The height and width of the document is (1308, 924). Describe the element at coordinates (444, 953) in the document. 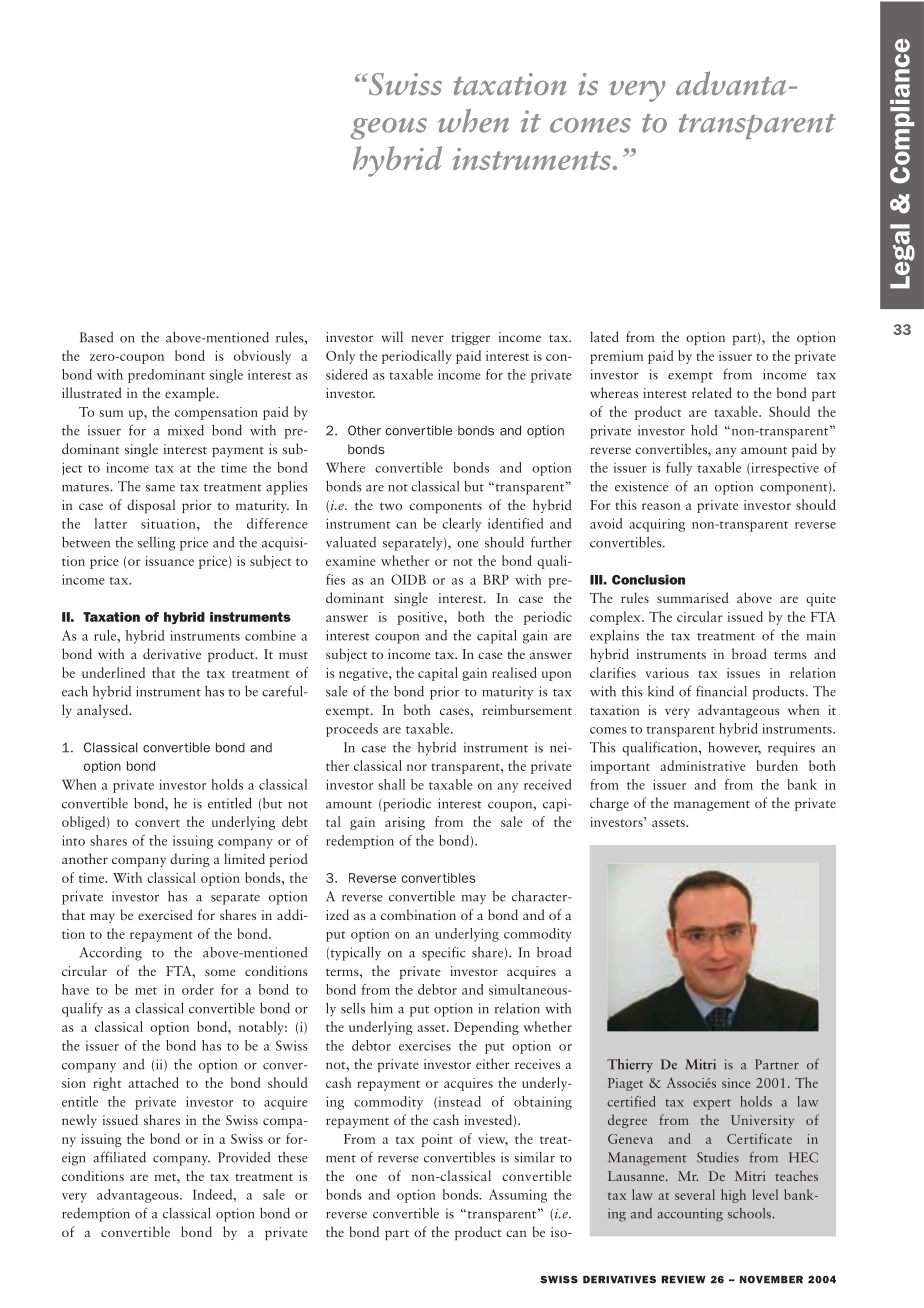

I see `specific` at that location.
